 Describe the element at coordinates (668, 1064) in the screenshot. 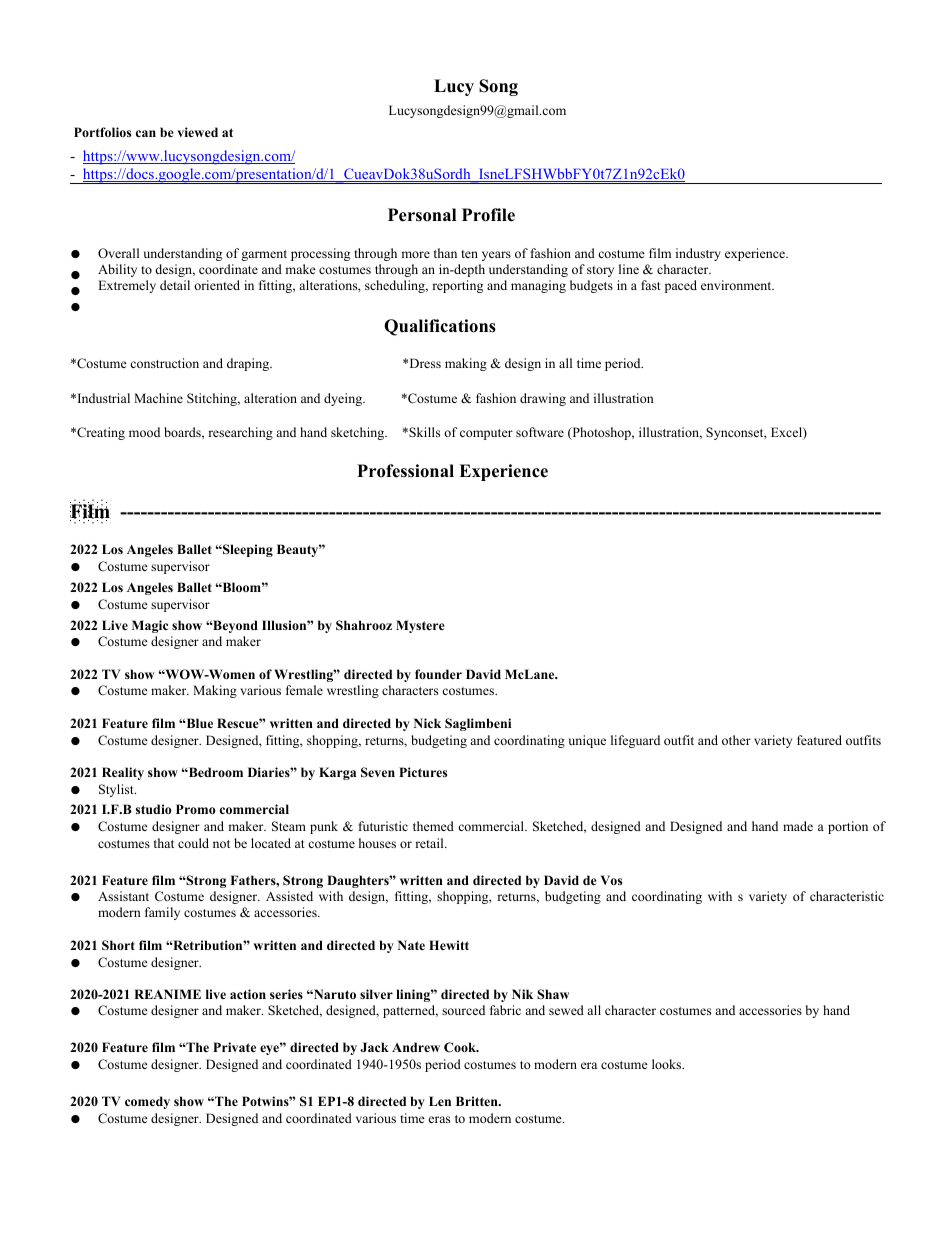

I see `looks` at that location.
